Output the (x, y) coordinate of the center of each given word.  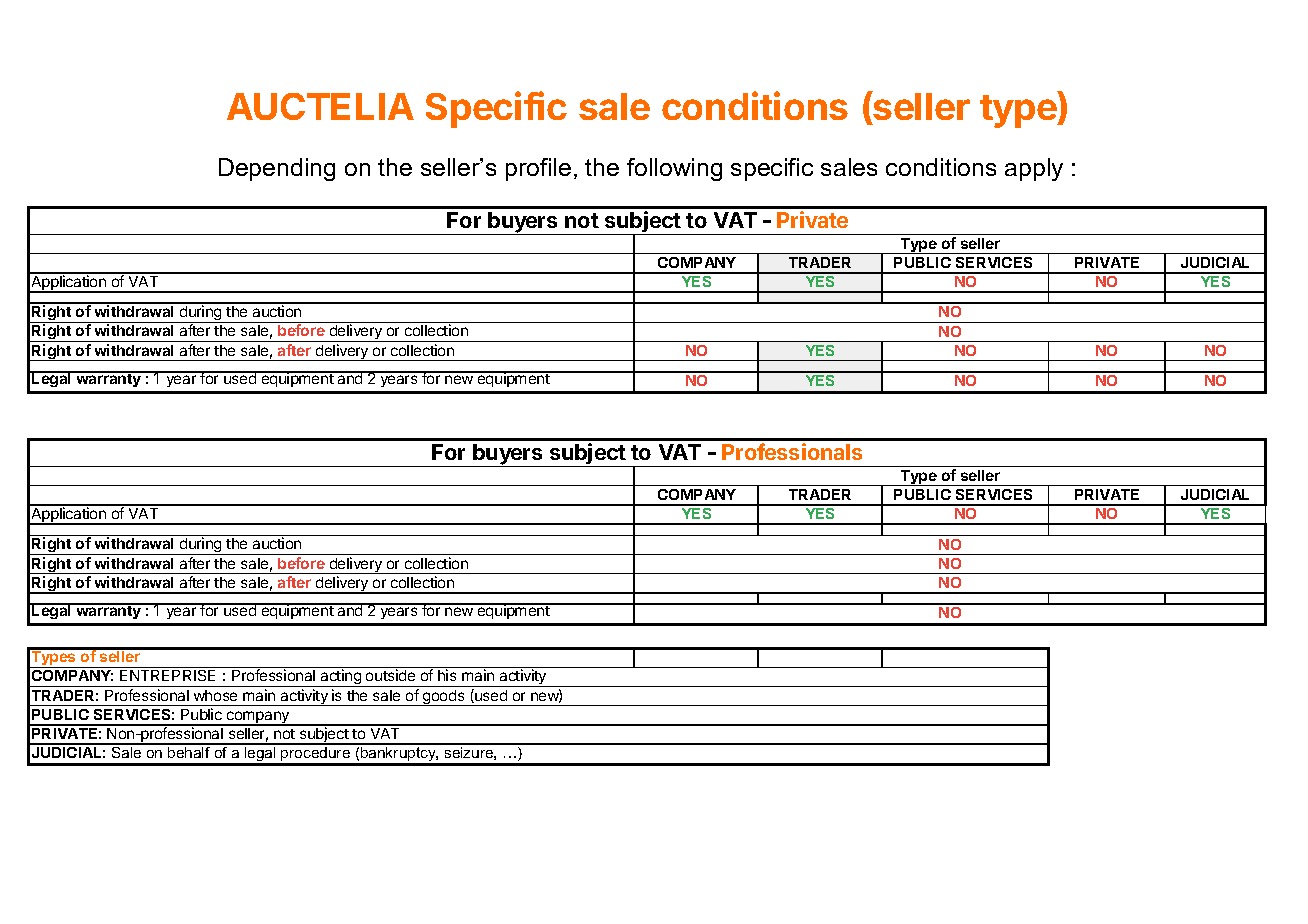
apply (1034, 169)
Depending (277, 169)
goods (444, 698)
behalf (189, 751)
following (674, 169)
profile (538, 169)
